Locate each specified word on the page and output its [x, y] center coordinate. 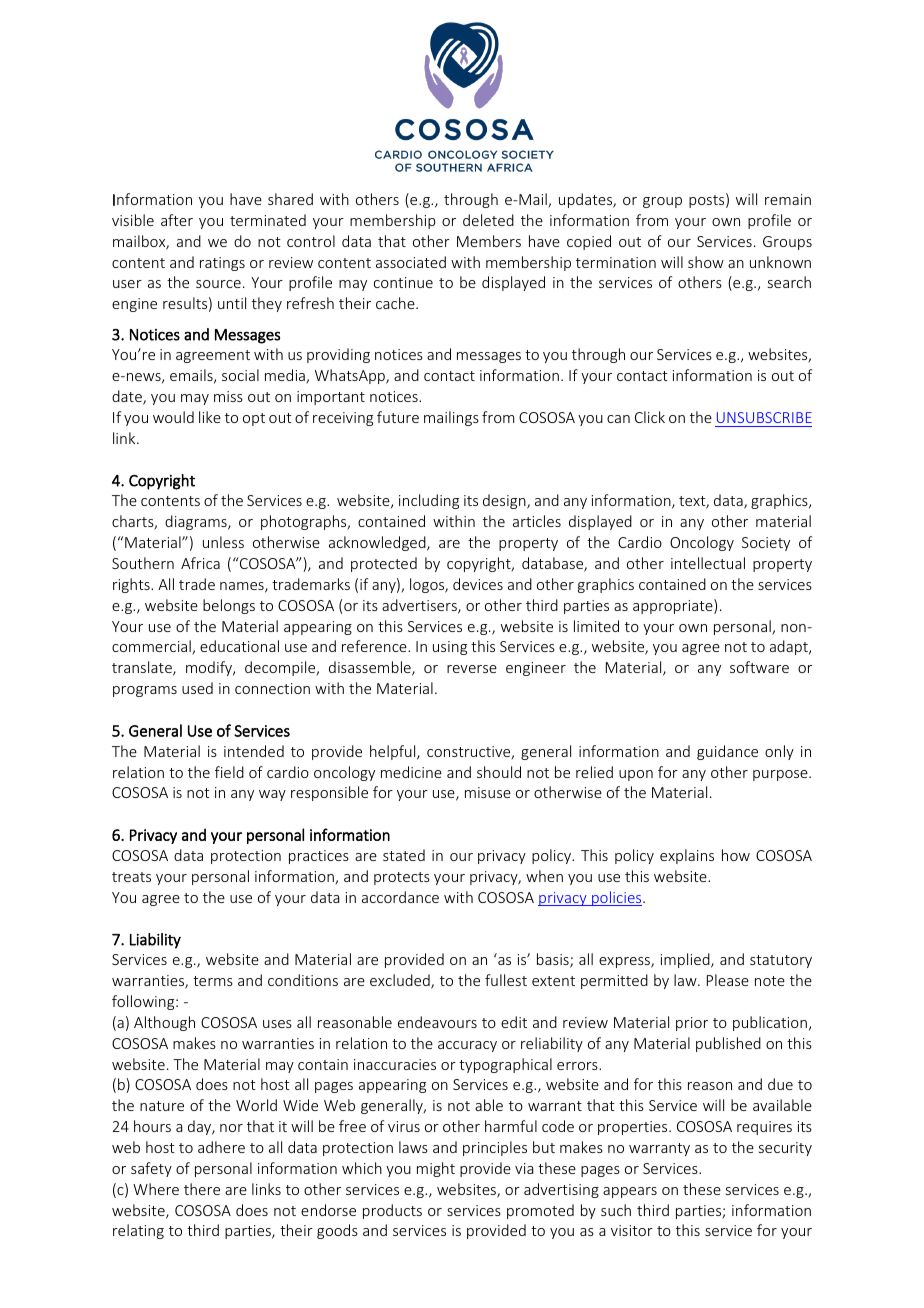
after [177, 220]
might [436, 1169]
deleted [488, 220]
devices [478, 584]
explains [687, 856]
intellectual [708, 563]
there [202, 1189]
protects [402, 878]
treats [131, 877]
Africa [200, 563]
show [706, 262]
